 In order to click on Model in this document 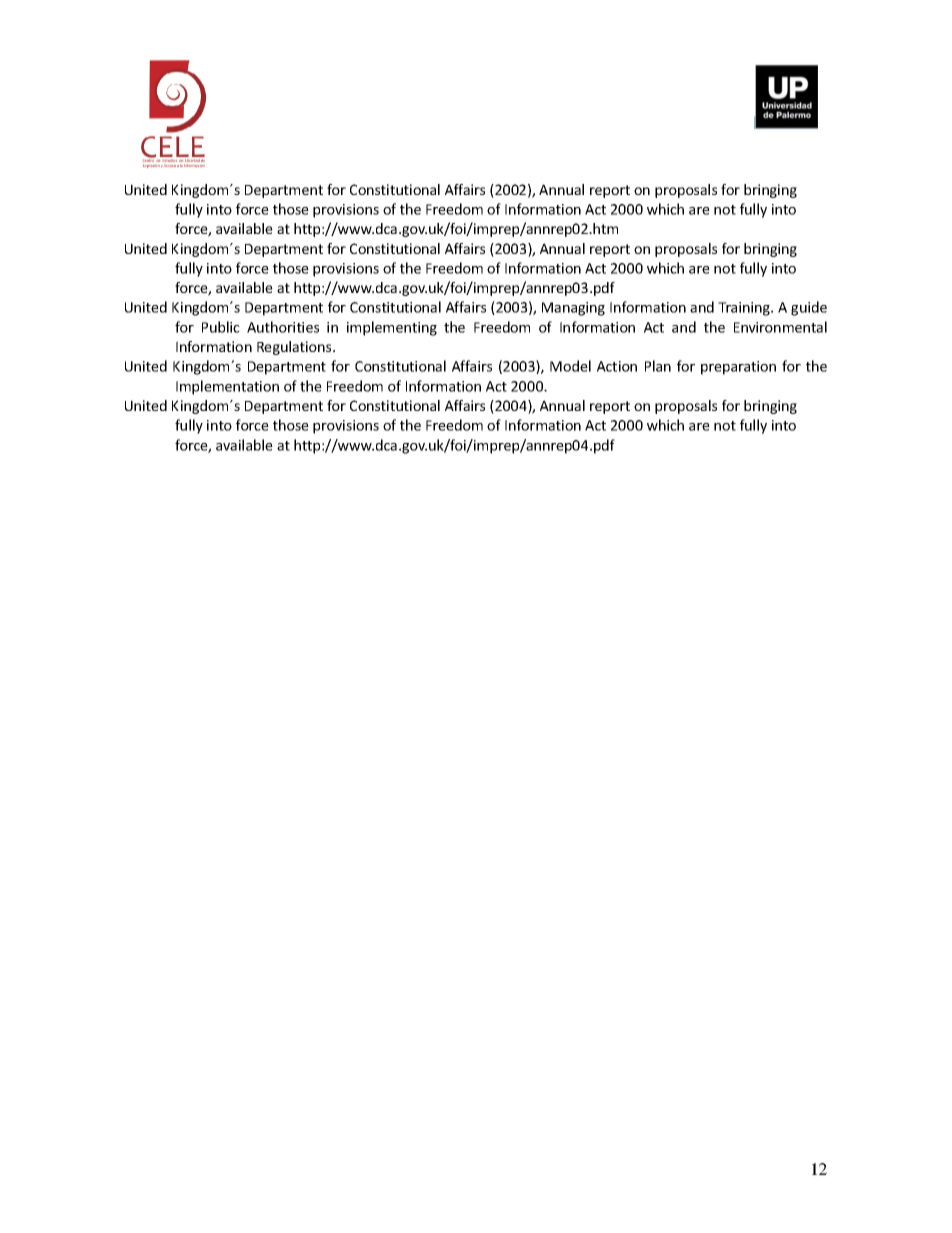, I will do `click(570, 366)`.
